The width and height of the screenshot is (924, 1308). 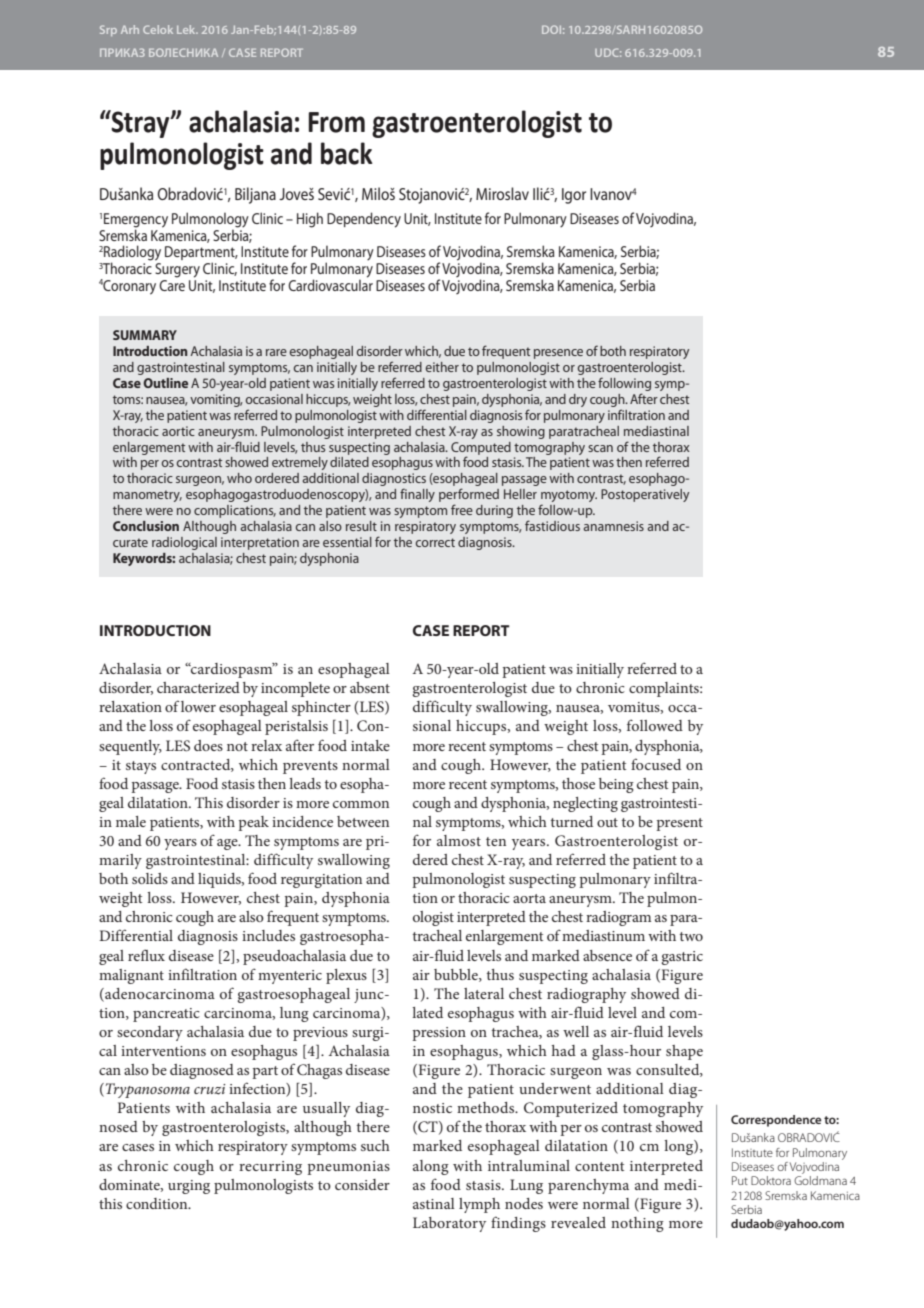 What do you see at coordinates (574, 196) in the screenshot?
I see `Igor` at bounding box center [574, 196].
